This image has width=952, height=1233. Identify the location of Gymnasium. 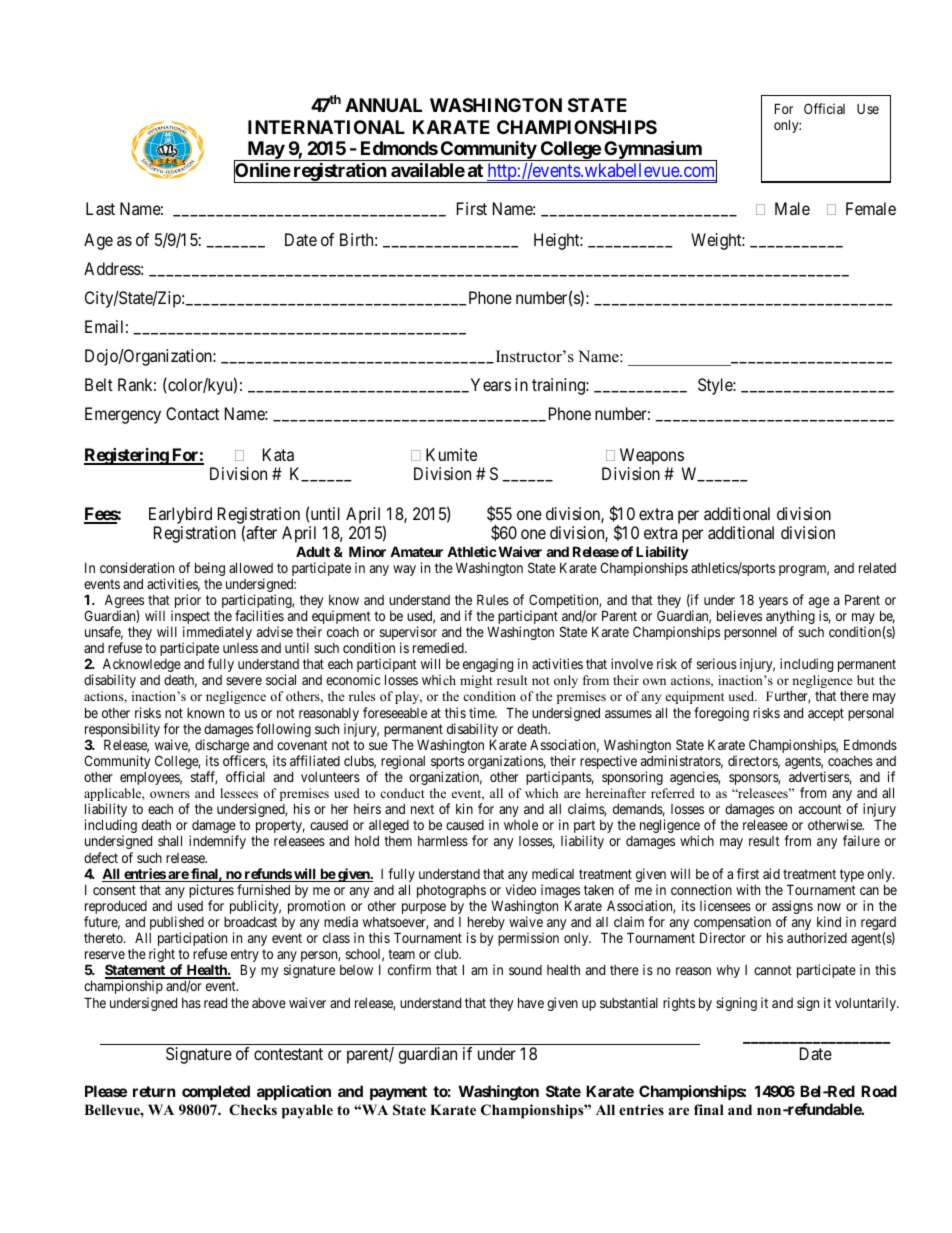
(653, 150).
